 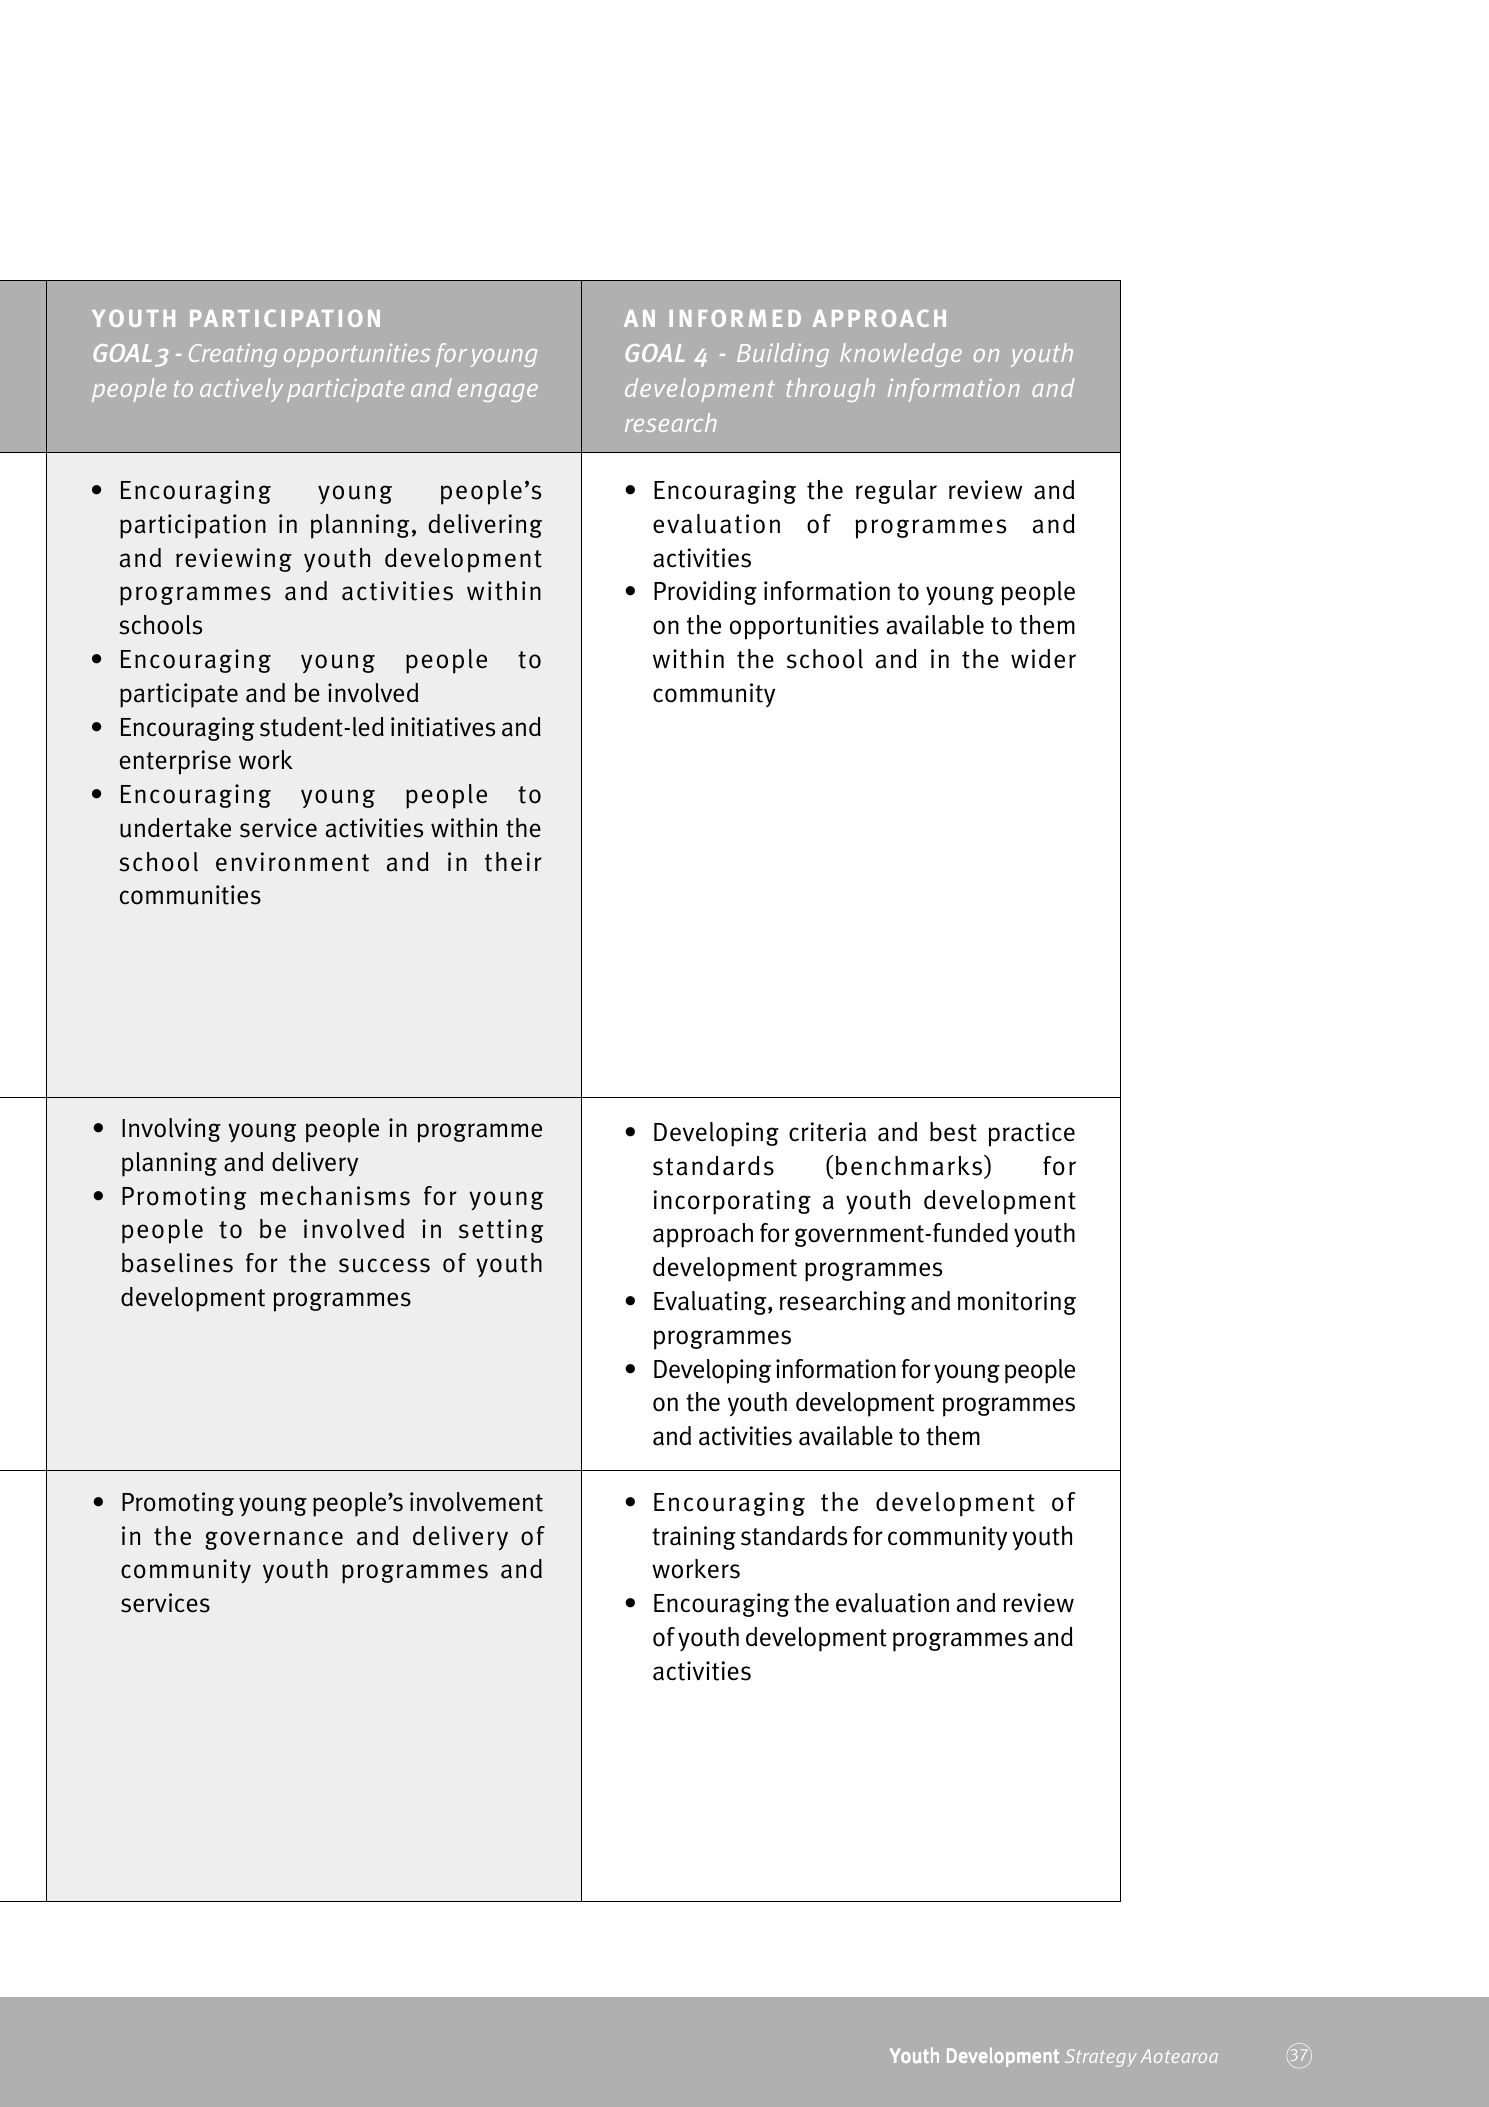 I want to click on monitoring, so click(x=1017, y=1303).
